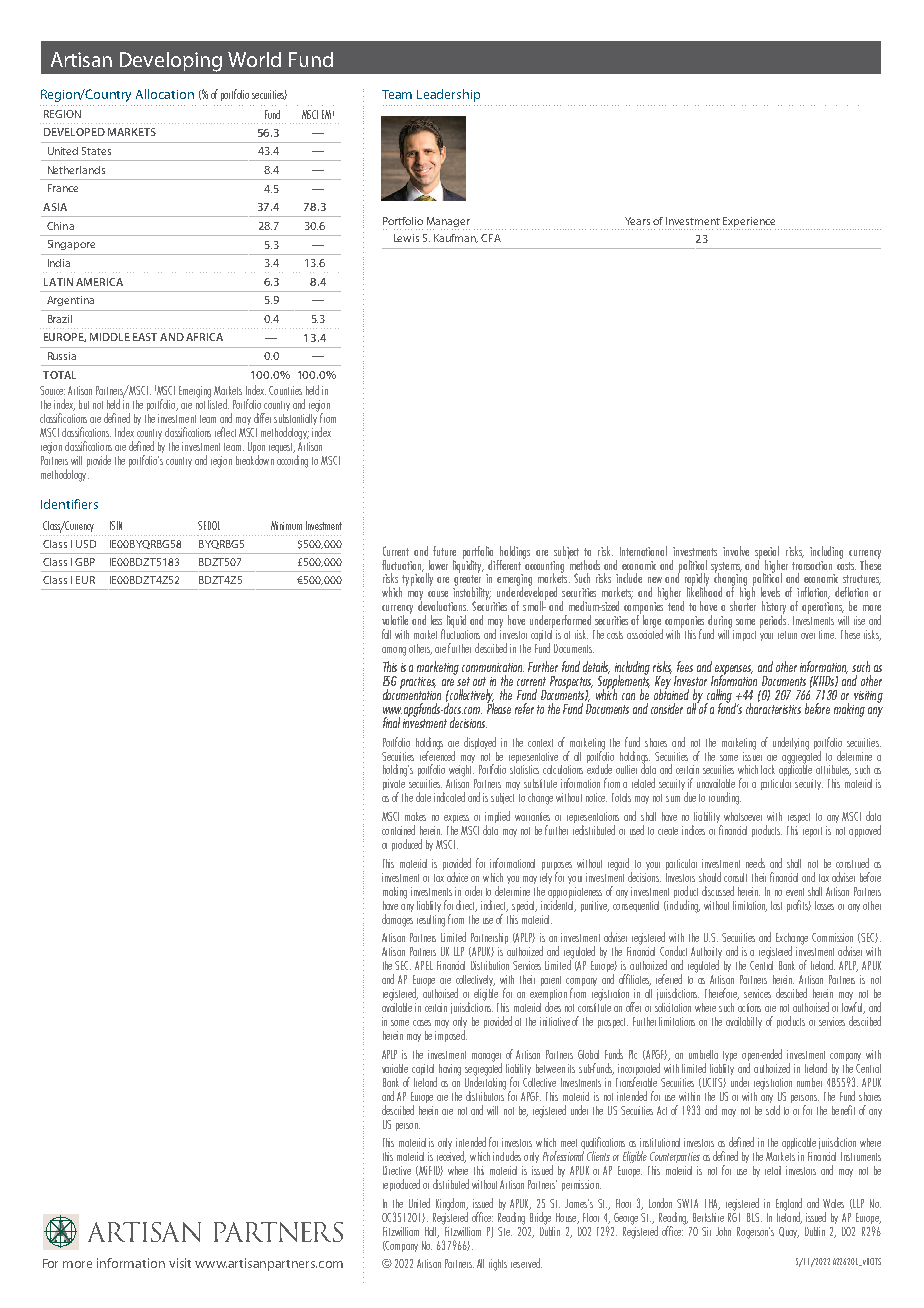 Image resolution: width=924 pixels, height=1308 pixels. Describe the element at coordinates (451, 1157) in the screenshot. I see `received` at that location.
